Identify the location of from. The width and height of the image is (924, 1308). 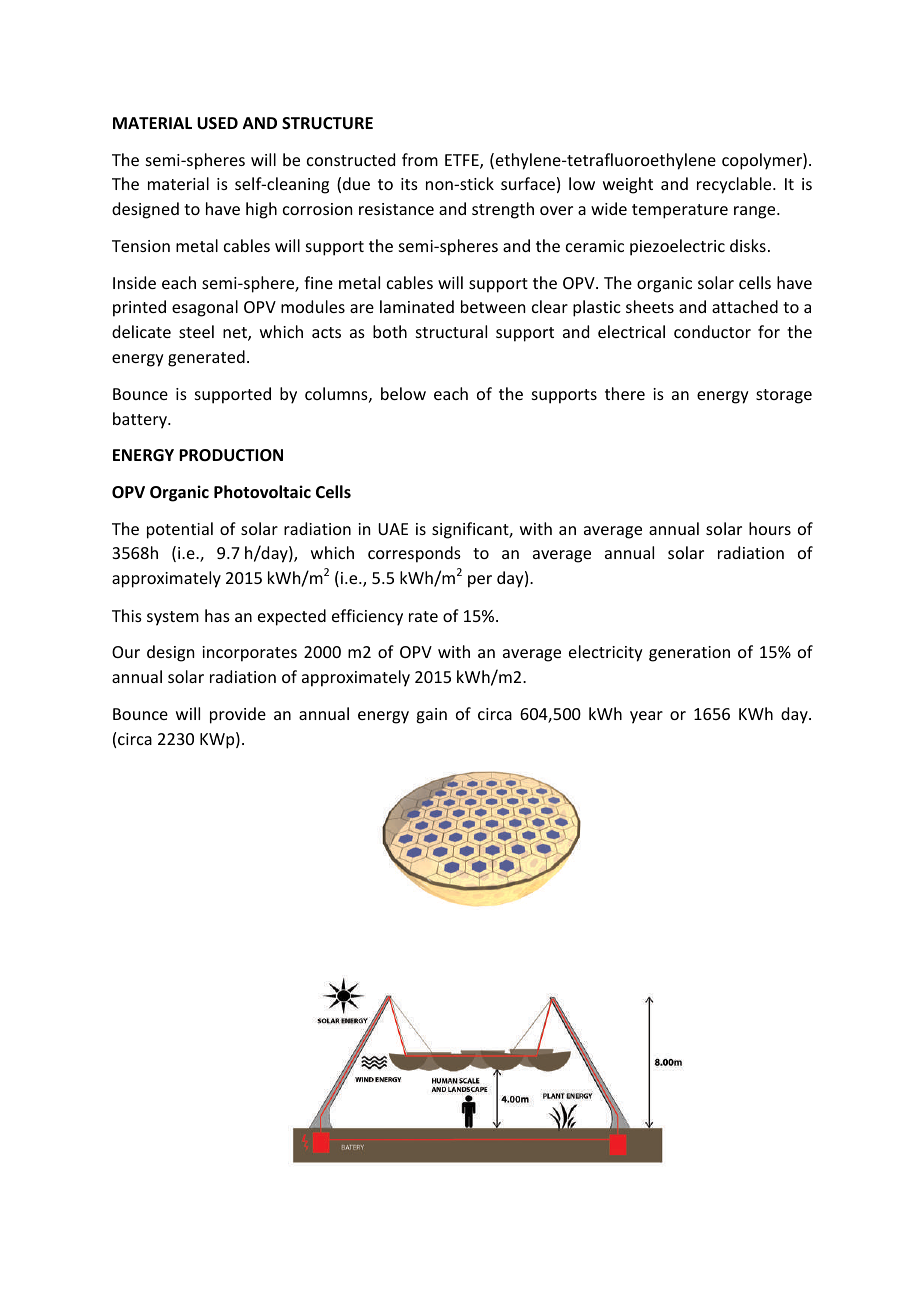
(420, 159).
